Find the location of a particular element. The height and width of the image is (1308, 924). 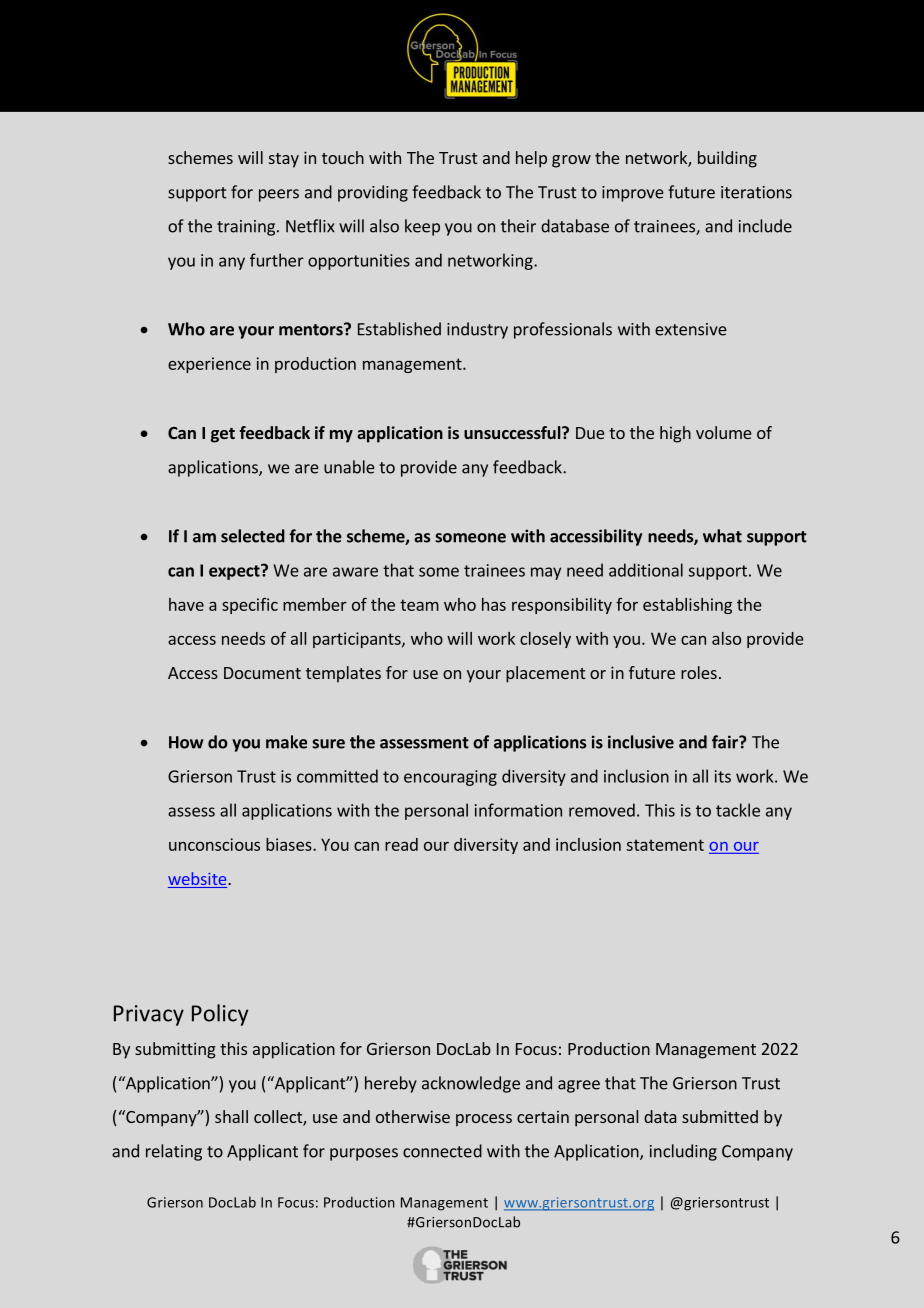

Document is located at coordinates (262, 673).
